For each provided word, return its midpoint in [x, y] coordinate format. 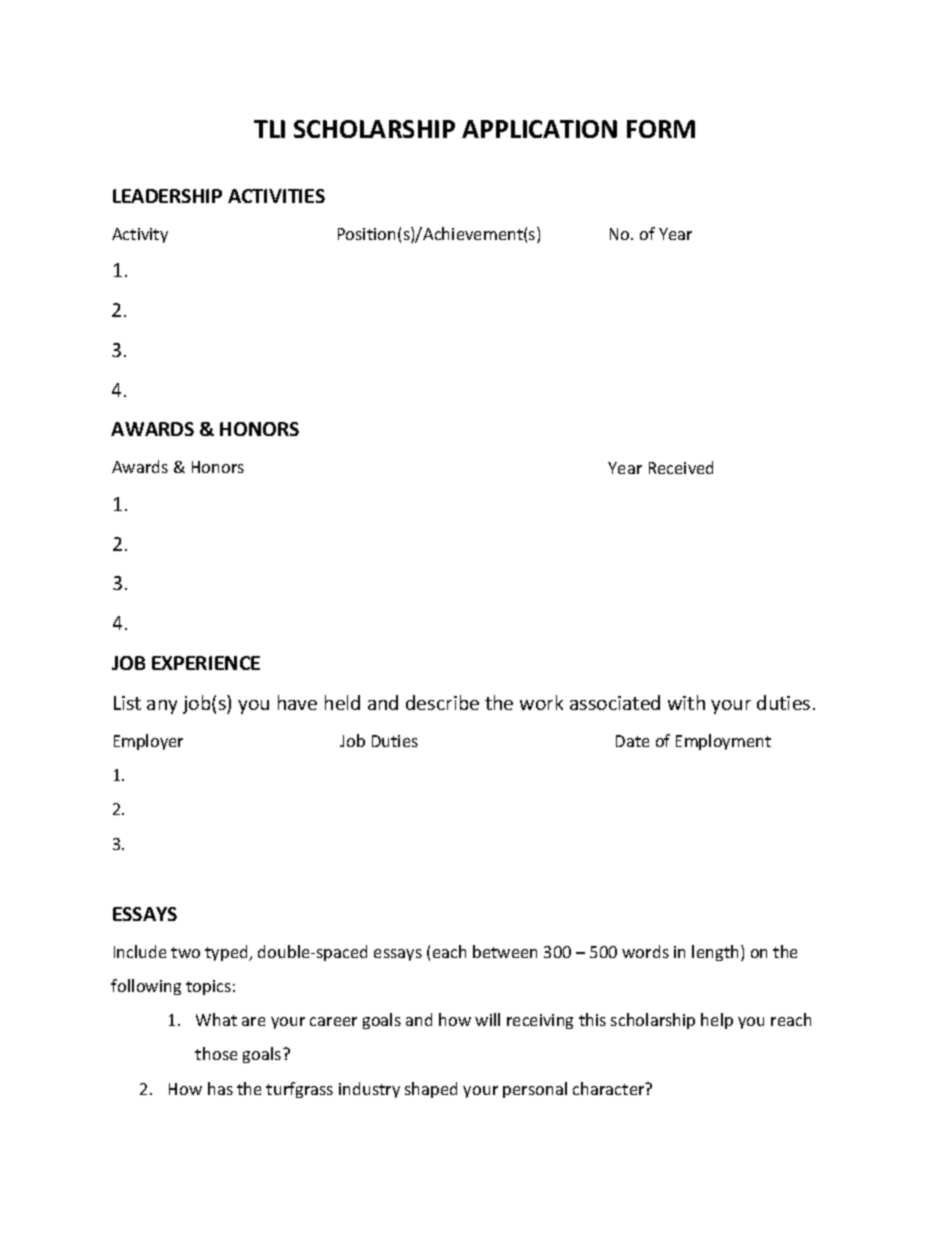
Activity [140, 235]
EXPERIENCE [206, 663]
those [216, 1053]
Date [632, 741]
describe [442, 702]
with [686, 702]
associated [615, 702]
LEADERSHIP [167, 196]
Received [681, 467]
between [505, 951]
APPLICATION [539, 129]
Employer [148, 742]
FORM [661, 129]
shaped [431, 1090]
